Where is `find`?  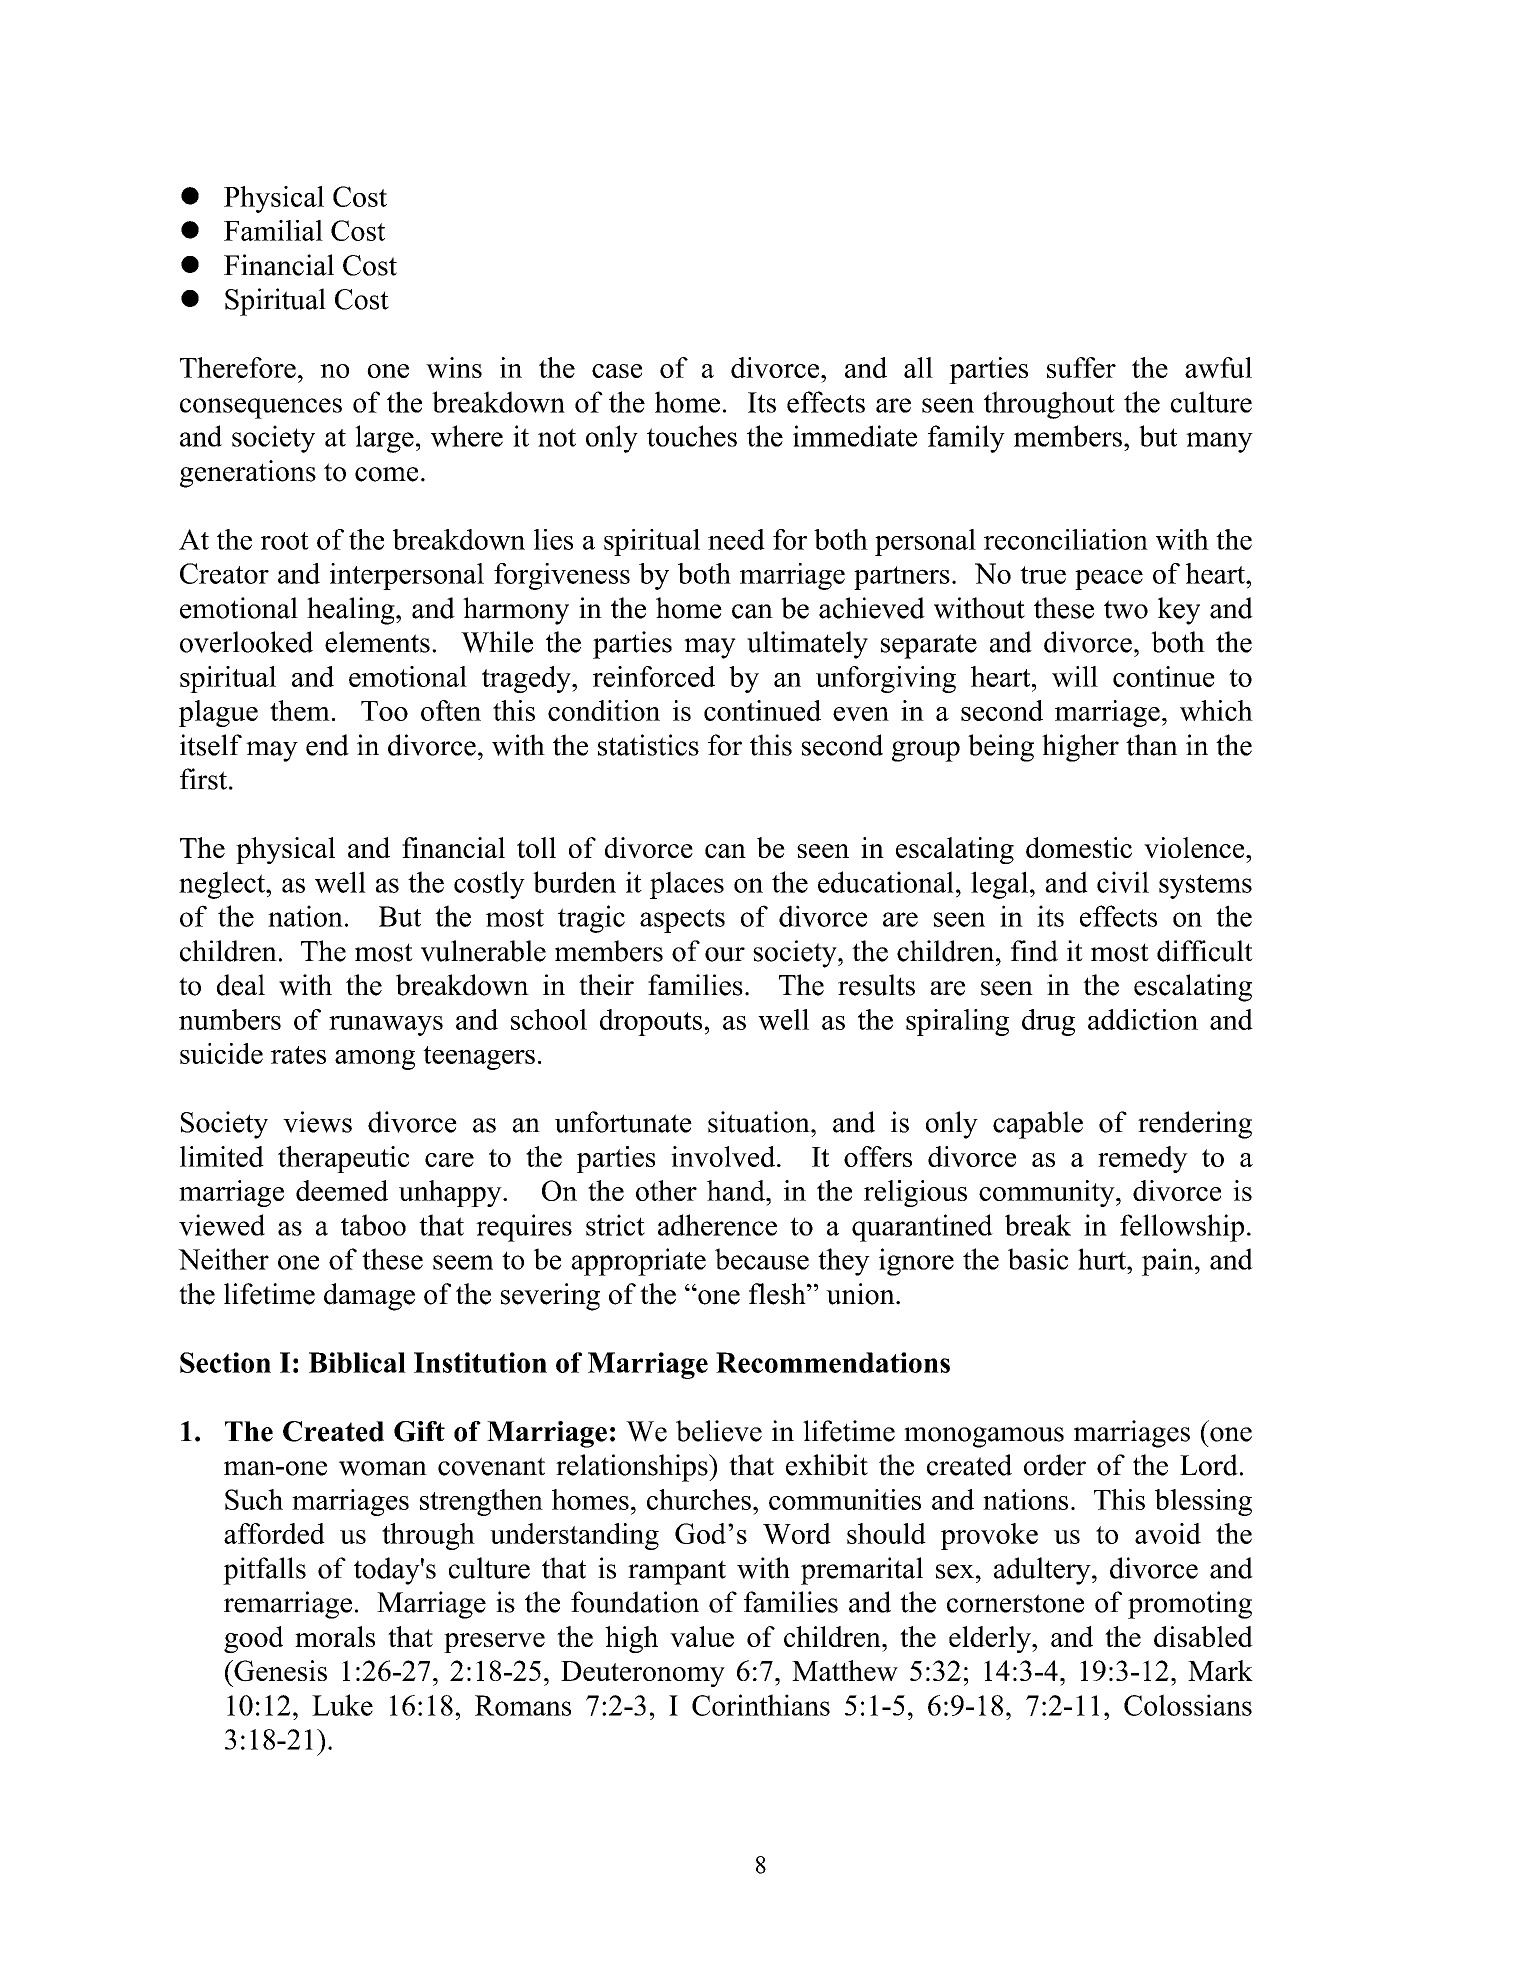 find is located at coordinates (1034, 951).
